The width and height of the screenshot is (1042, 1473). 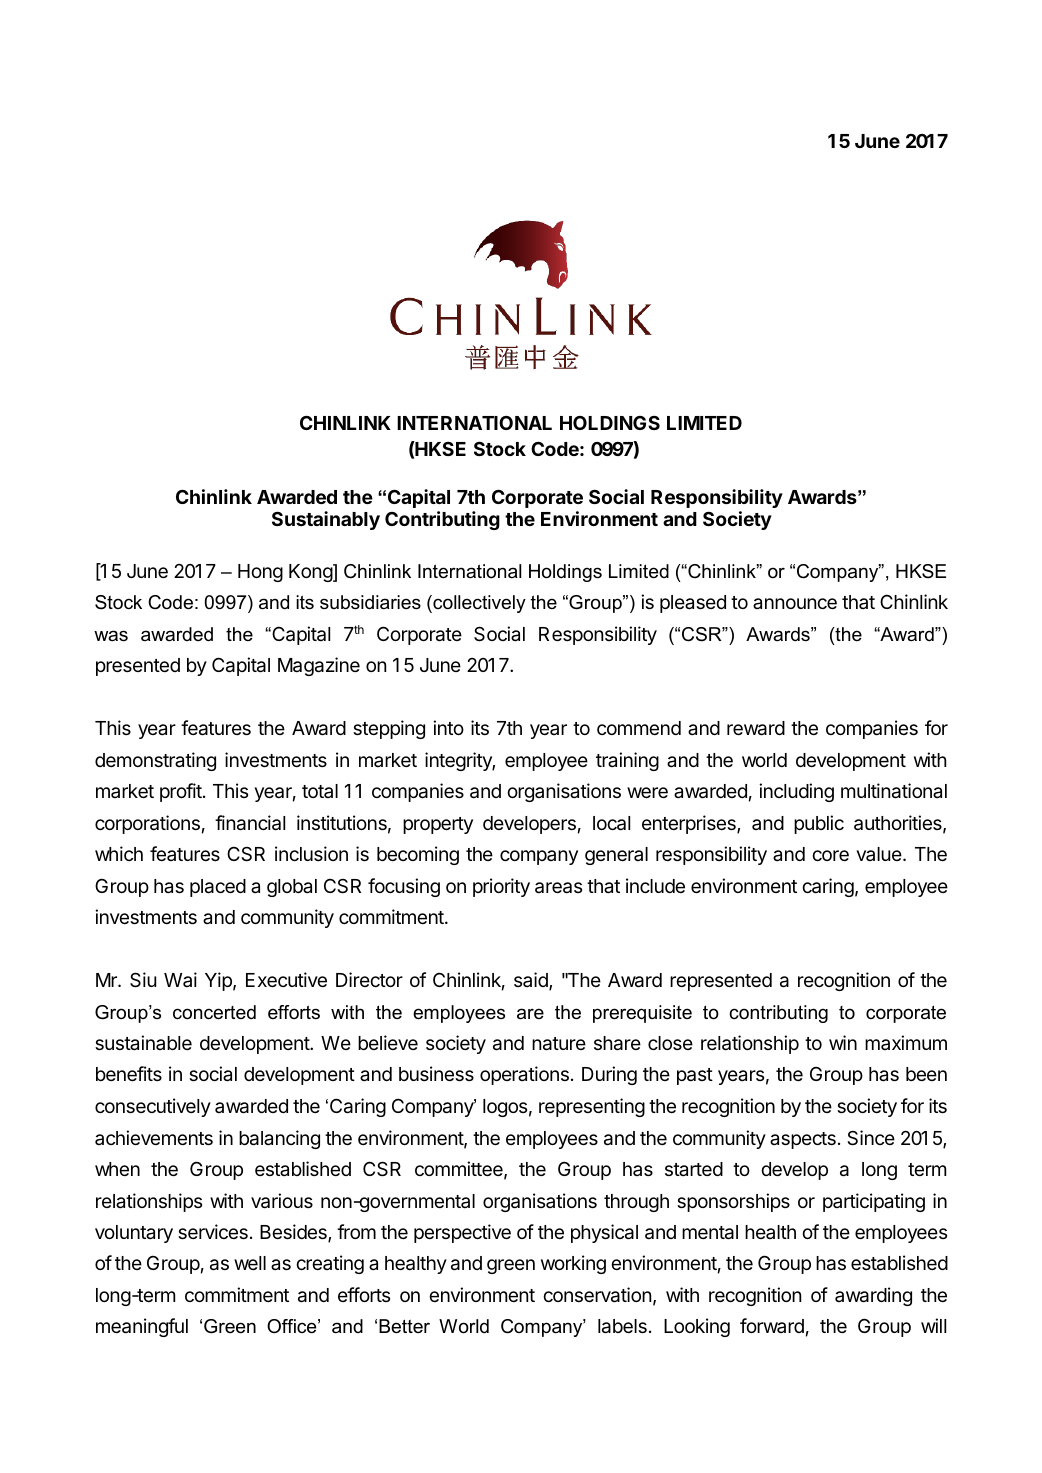 I want to click on announce, so click(x=795, y=603).
